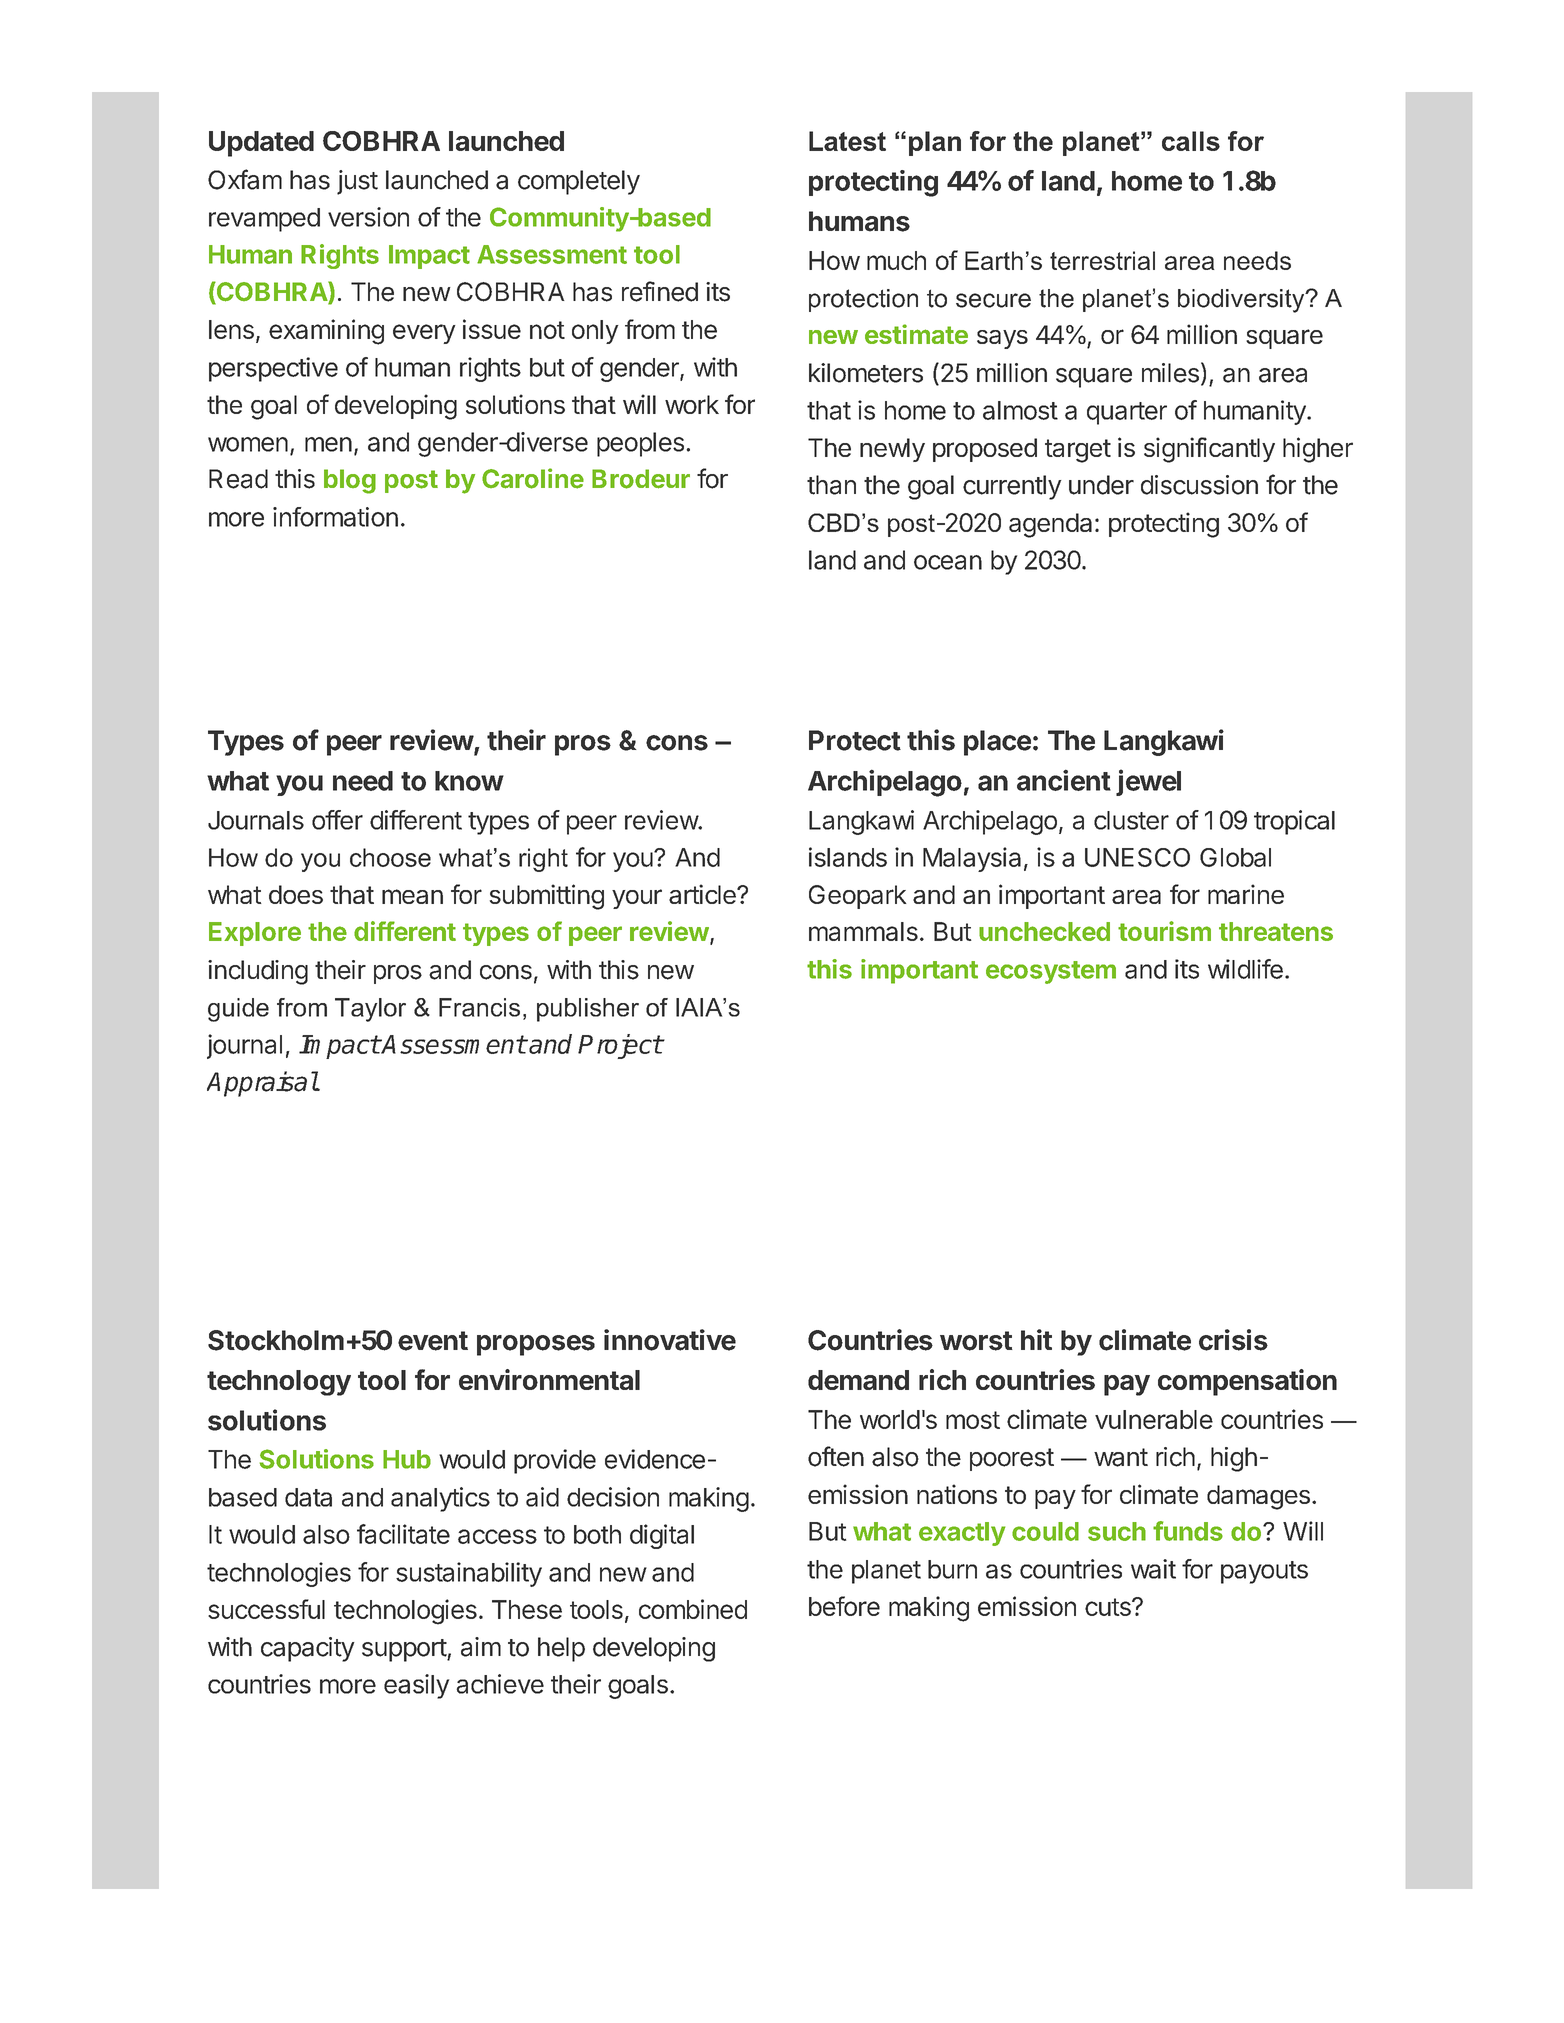 The image size is (1564, 2023). Describe the element at coordinates (357, 182) in the screenshot. I see `just` at that location.
